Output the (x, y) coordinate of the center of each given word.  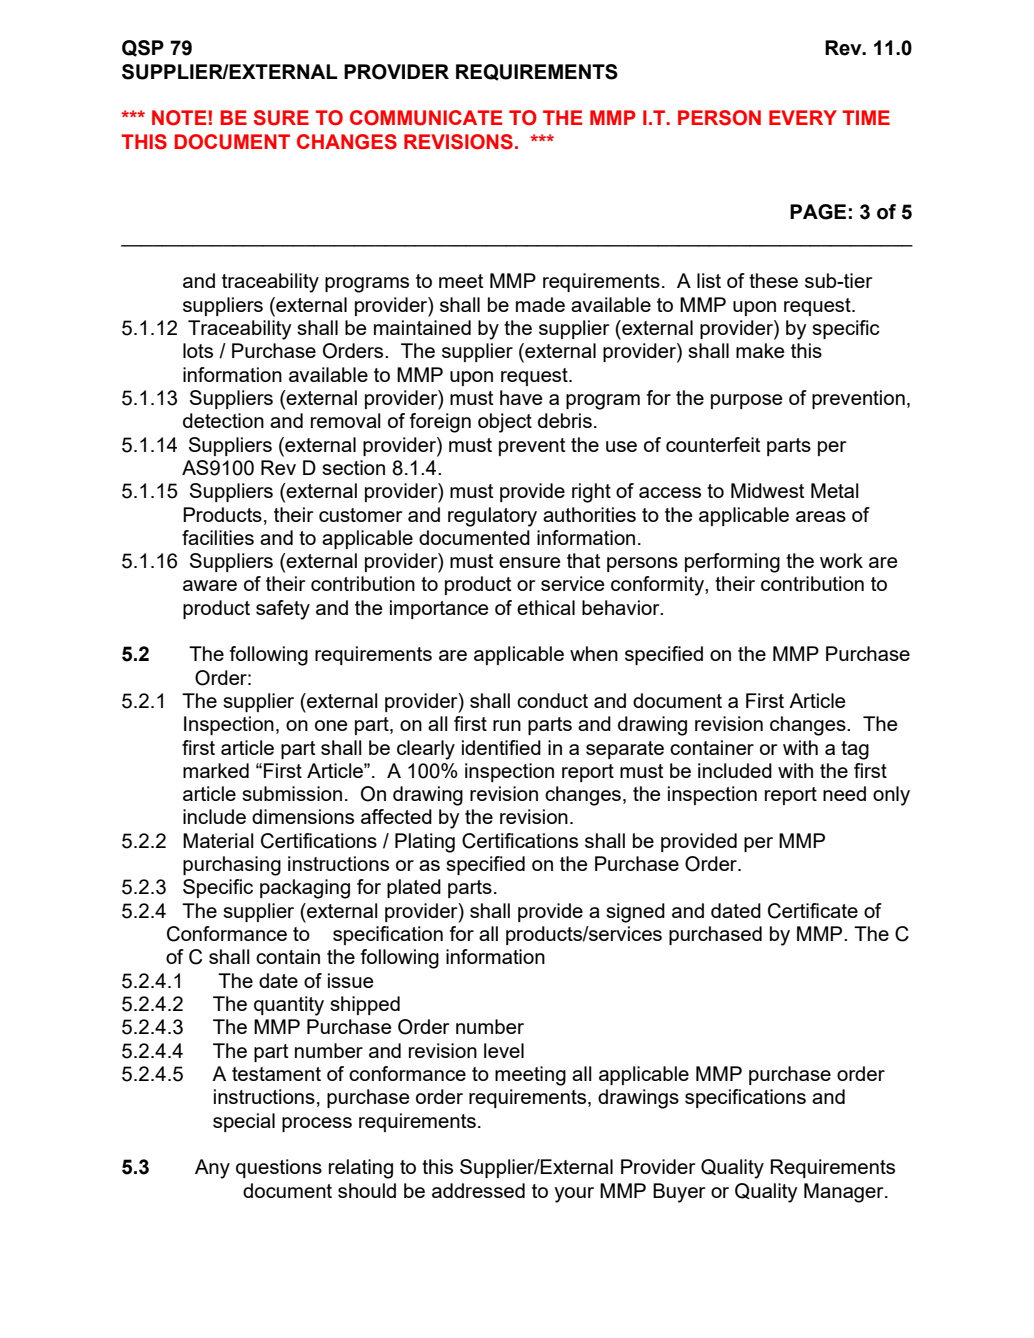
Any (212, 1169)
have (521, 397)
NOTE (179, 118)
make (760, 350)
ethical (546, 607)
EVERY (803, 117)
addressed (478, 1190)
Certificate (813, 911)
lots (198, 350)
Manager (845, 1193)
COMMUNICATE (426, 118)
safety (283, 610)
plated (414, 888)
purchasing (232, 866)
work (841, 560)
